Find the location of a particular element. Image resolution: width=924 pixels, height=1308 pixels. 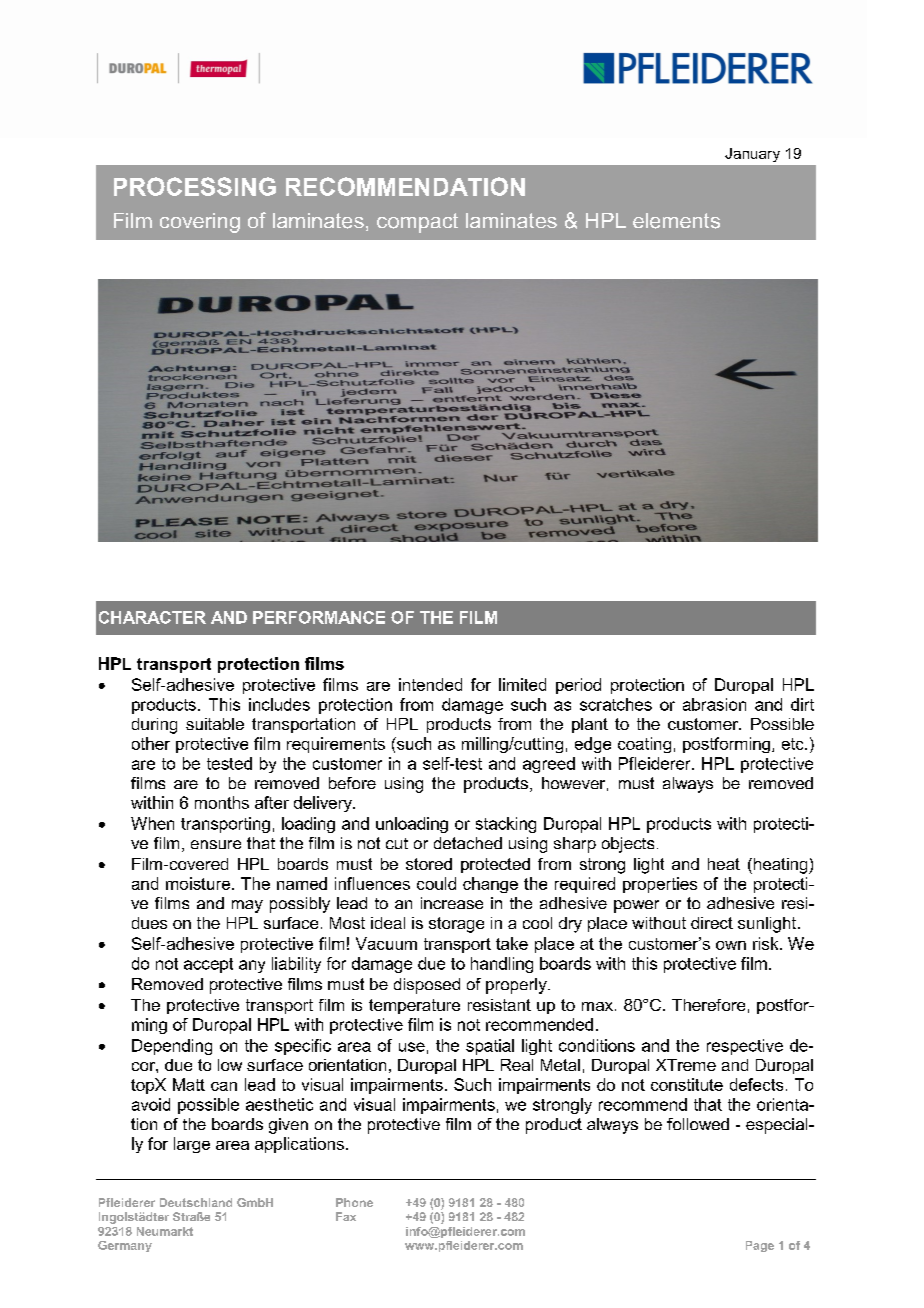

January is located at coordinates (752, 155).
